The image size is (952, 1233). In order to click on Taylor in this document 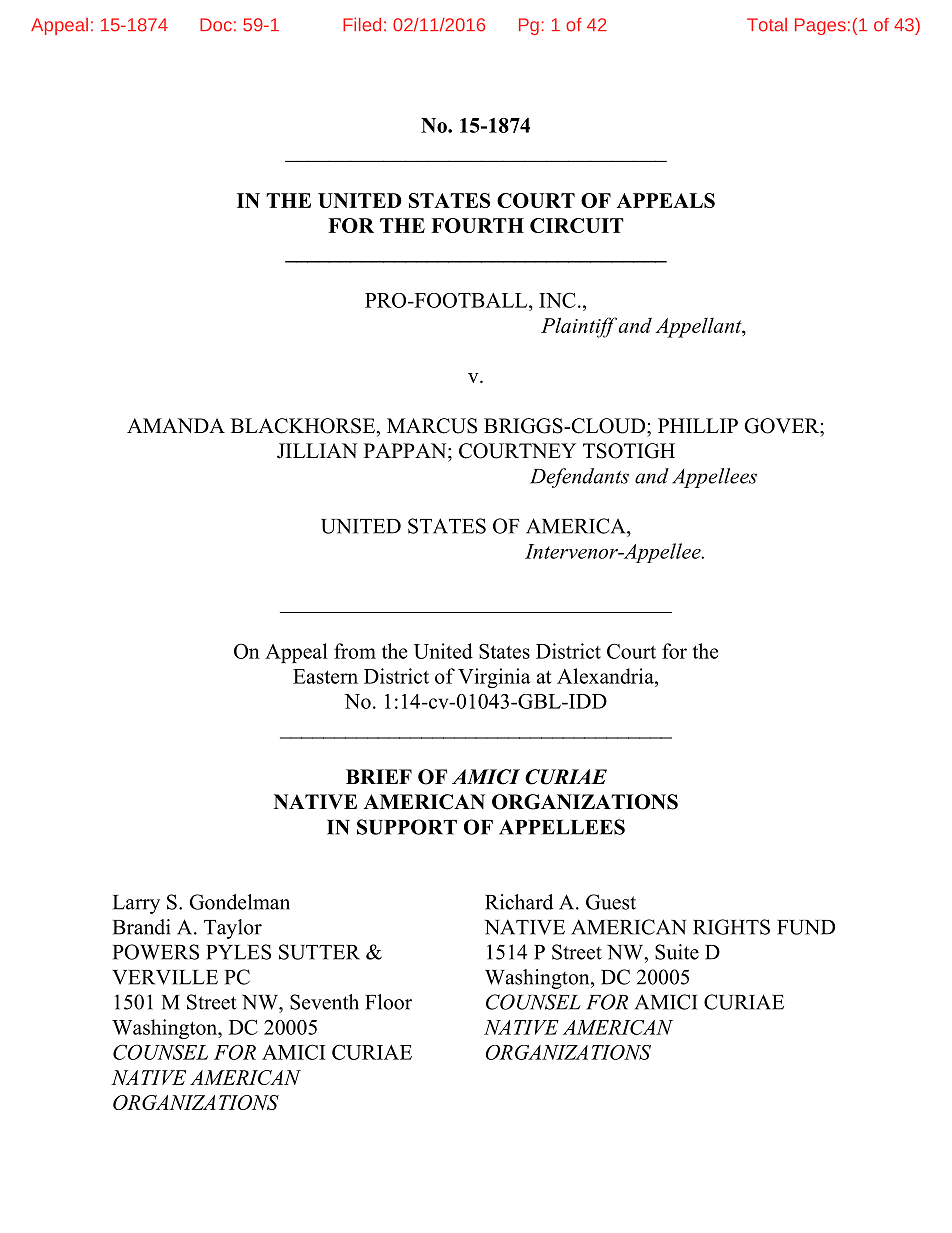, I will do `click(233, 929)`.
